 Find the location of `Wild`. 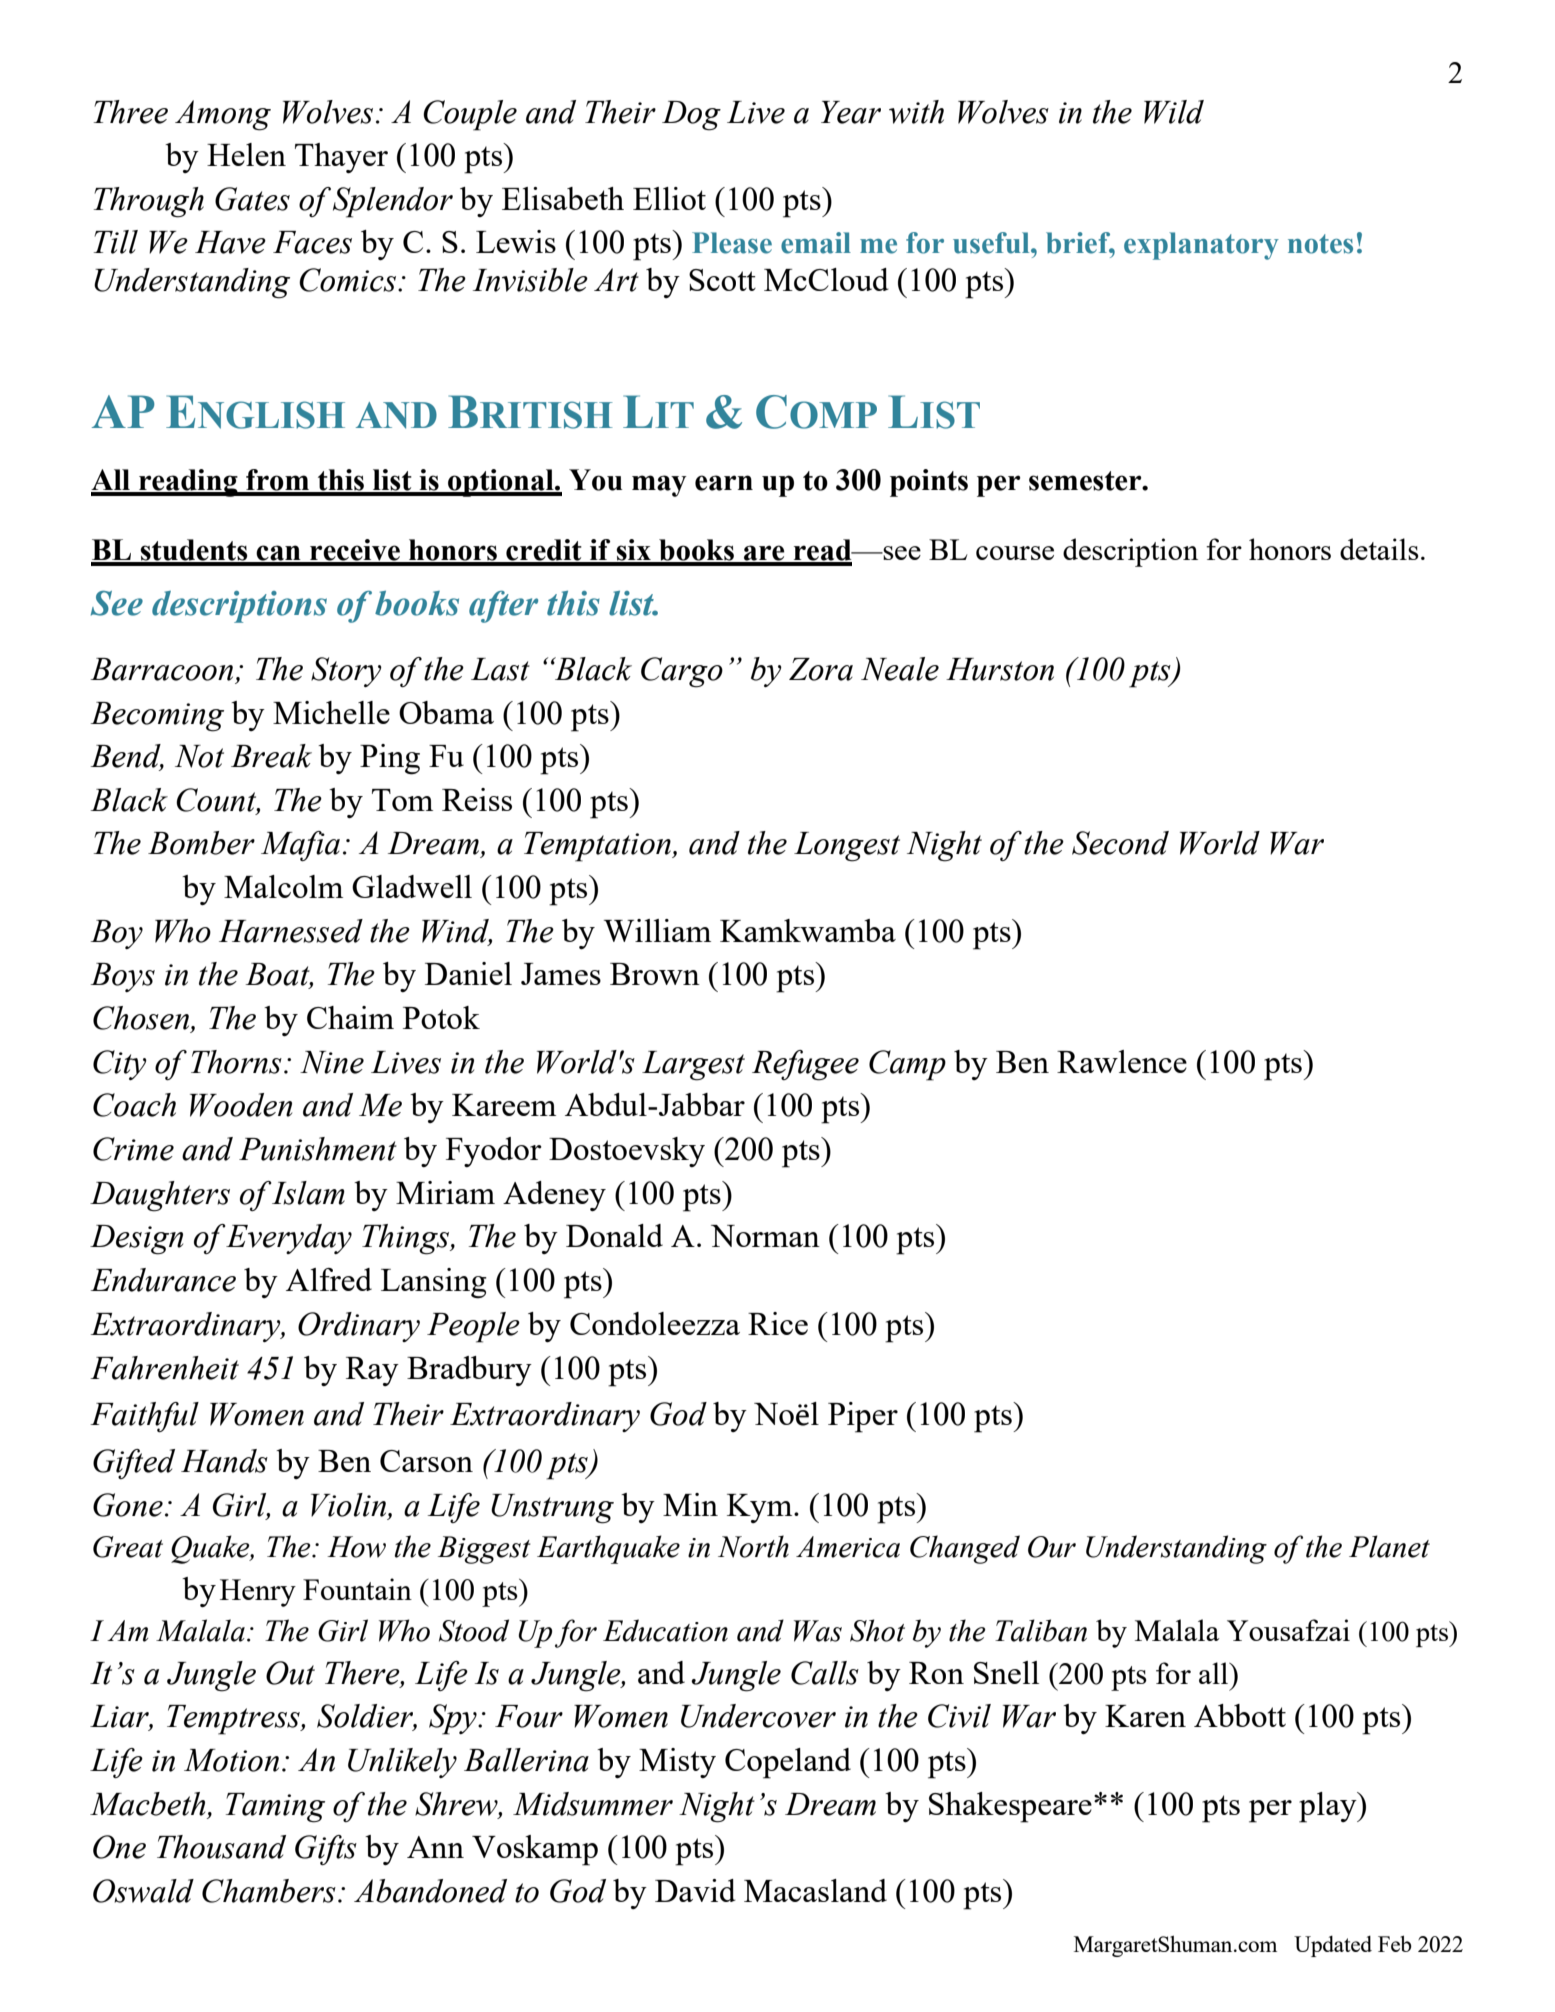

Wild is located at coordinates (1174, 112).
